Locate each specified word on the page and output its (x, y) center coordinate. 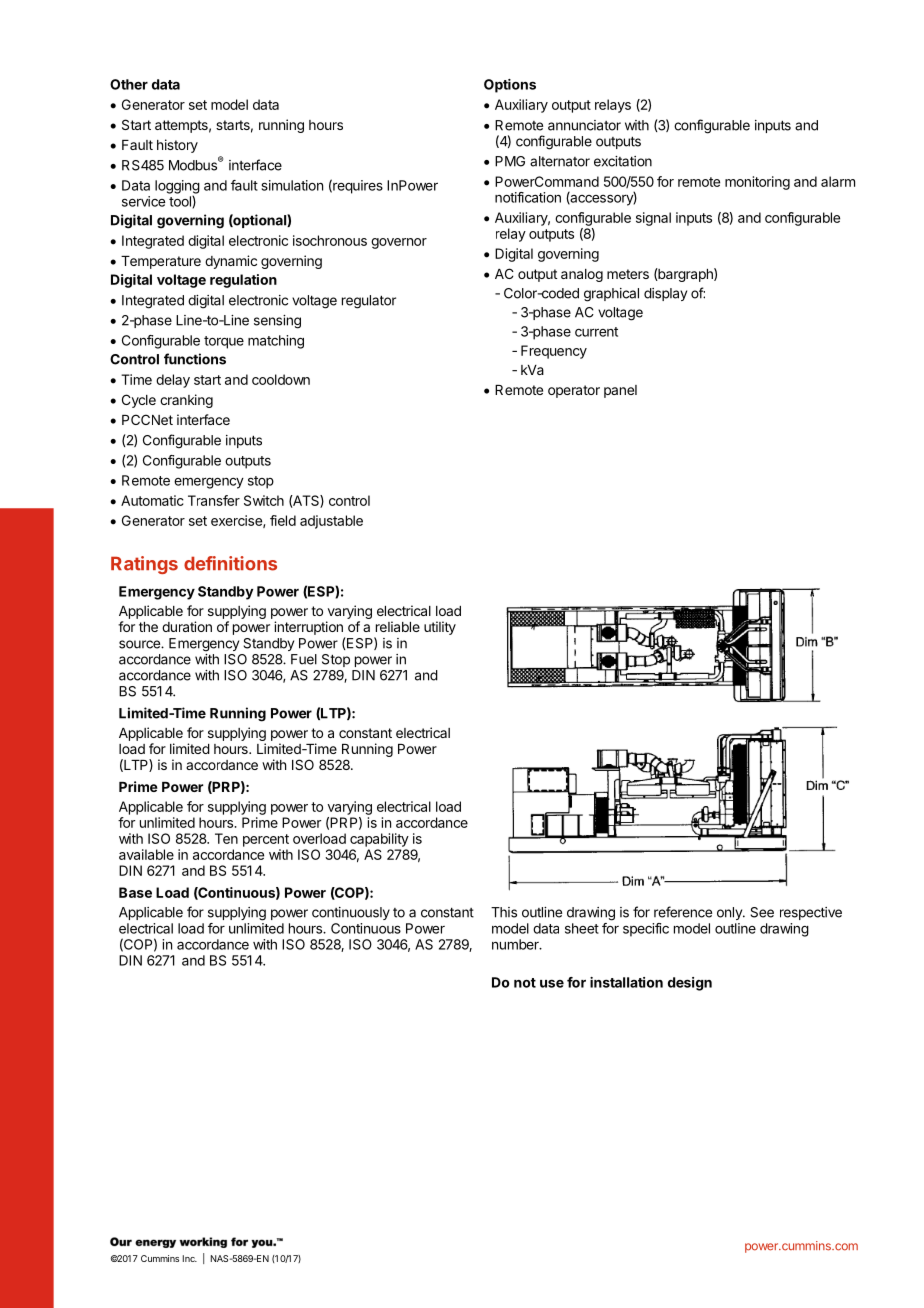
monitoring (757, 183)
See (762, 912)
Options (510, 86)
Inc (190, 1258)
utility (440, 628)
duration (187, 626)
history (177, 146)
